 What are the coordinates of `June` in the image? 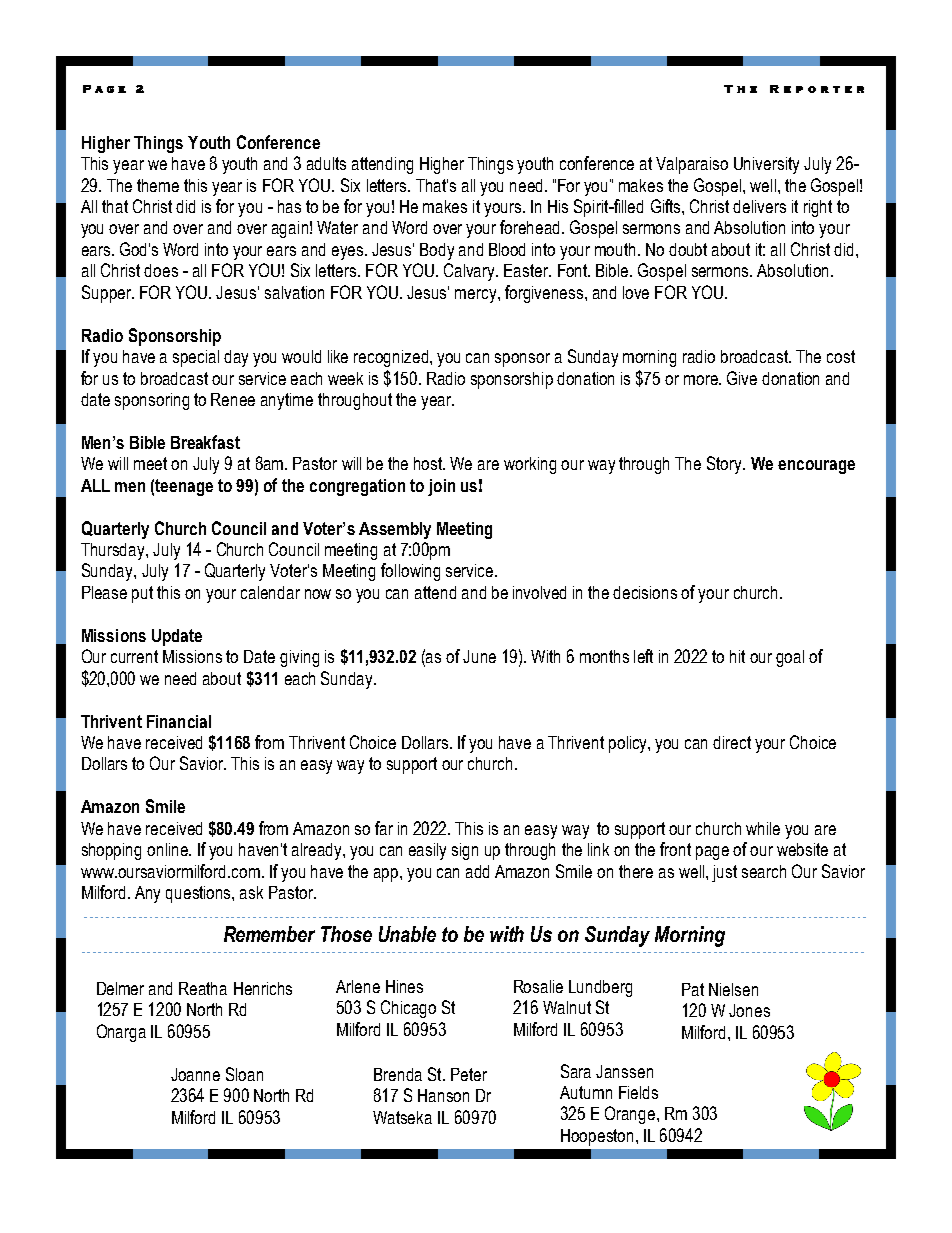 It's located at (479, 656).
